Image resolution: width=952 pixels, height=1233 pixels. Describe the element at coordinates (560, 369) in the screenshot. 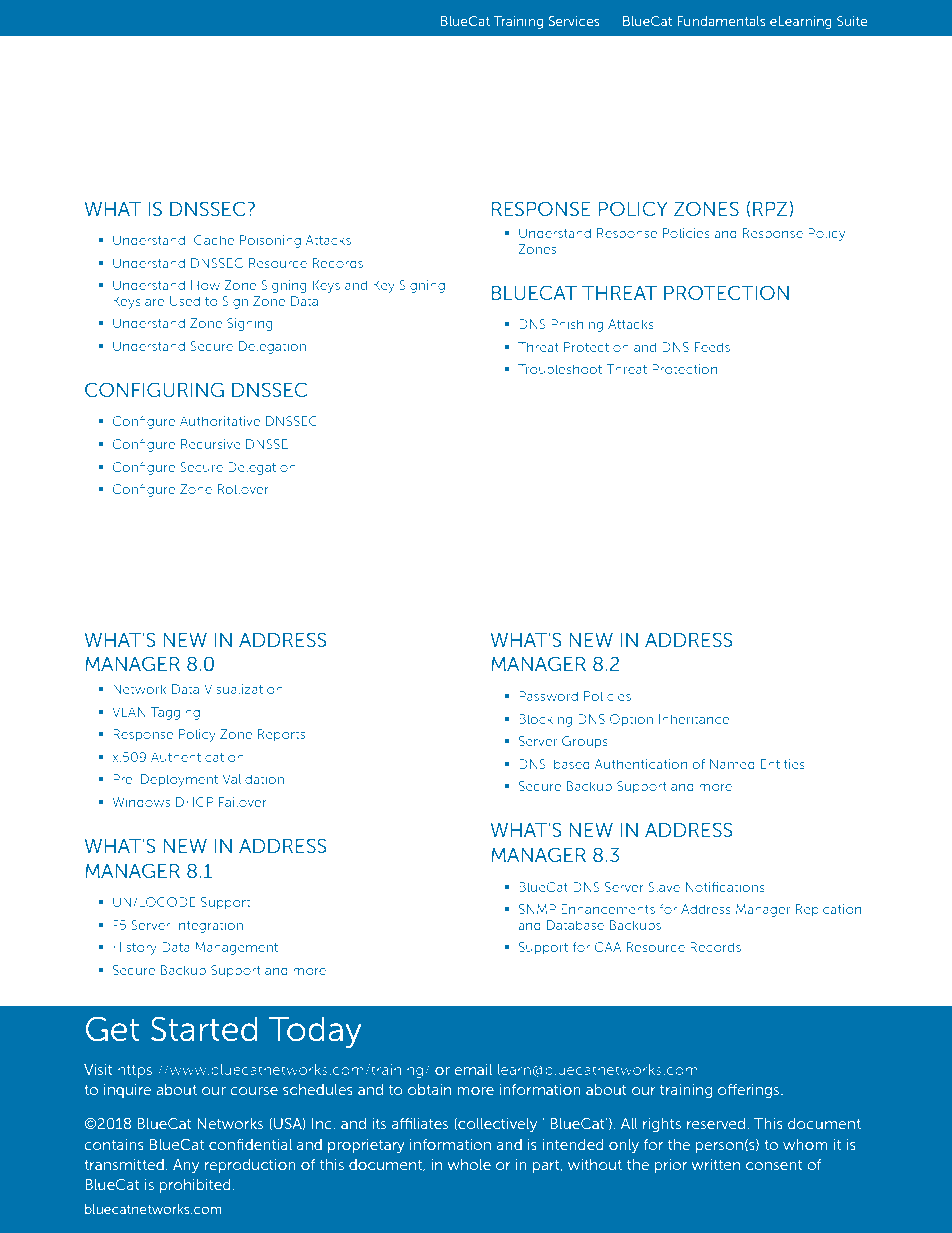

I see `Troubleshoot` at that location.
